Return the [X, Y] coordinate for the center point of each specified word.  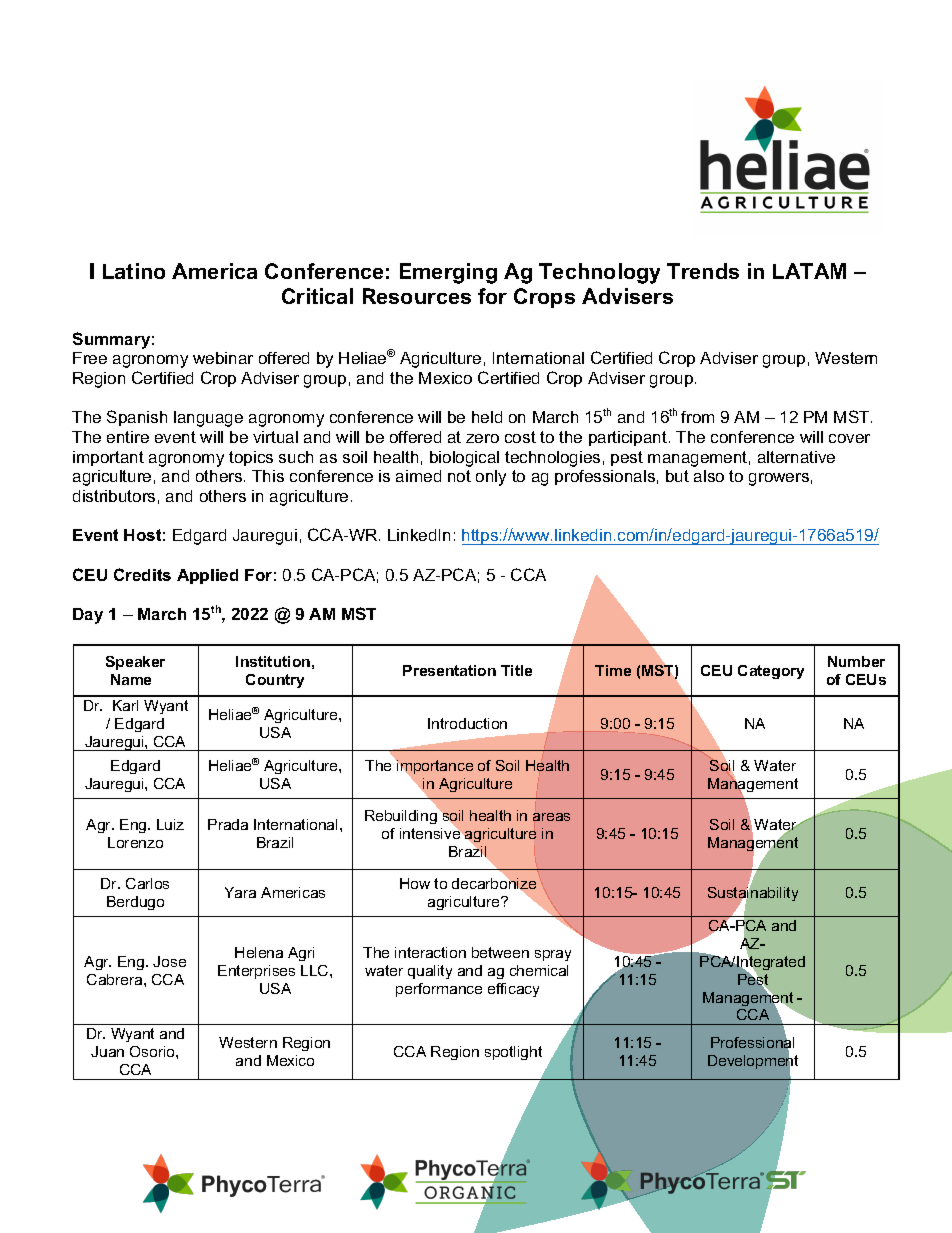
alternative [796, 457]
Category [771, 672]
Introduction [467, 723]
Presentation [449, 670]
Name [131, 679]
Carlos [147, 883]
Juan [107, 1051]
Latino [134, 271]
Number [856, 661]
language [208, 419]
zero [482, 438]
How [415, 883]
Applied [207, 576]
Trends [703, 271]
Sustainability [753, 894]
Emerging [448, 273]
